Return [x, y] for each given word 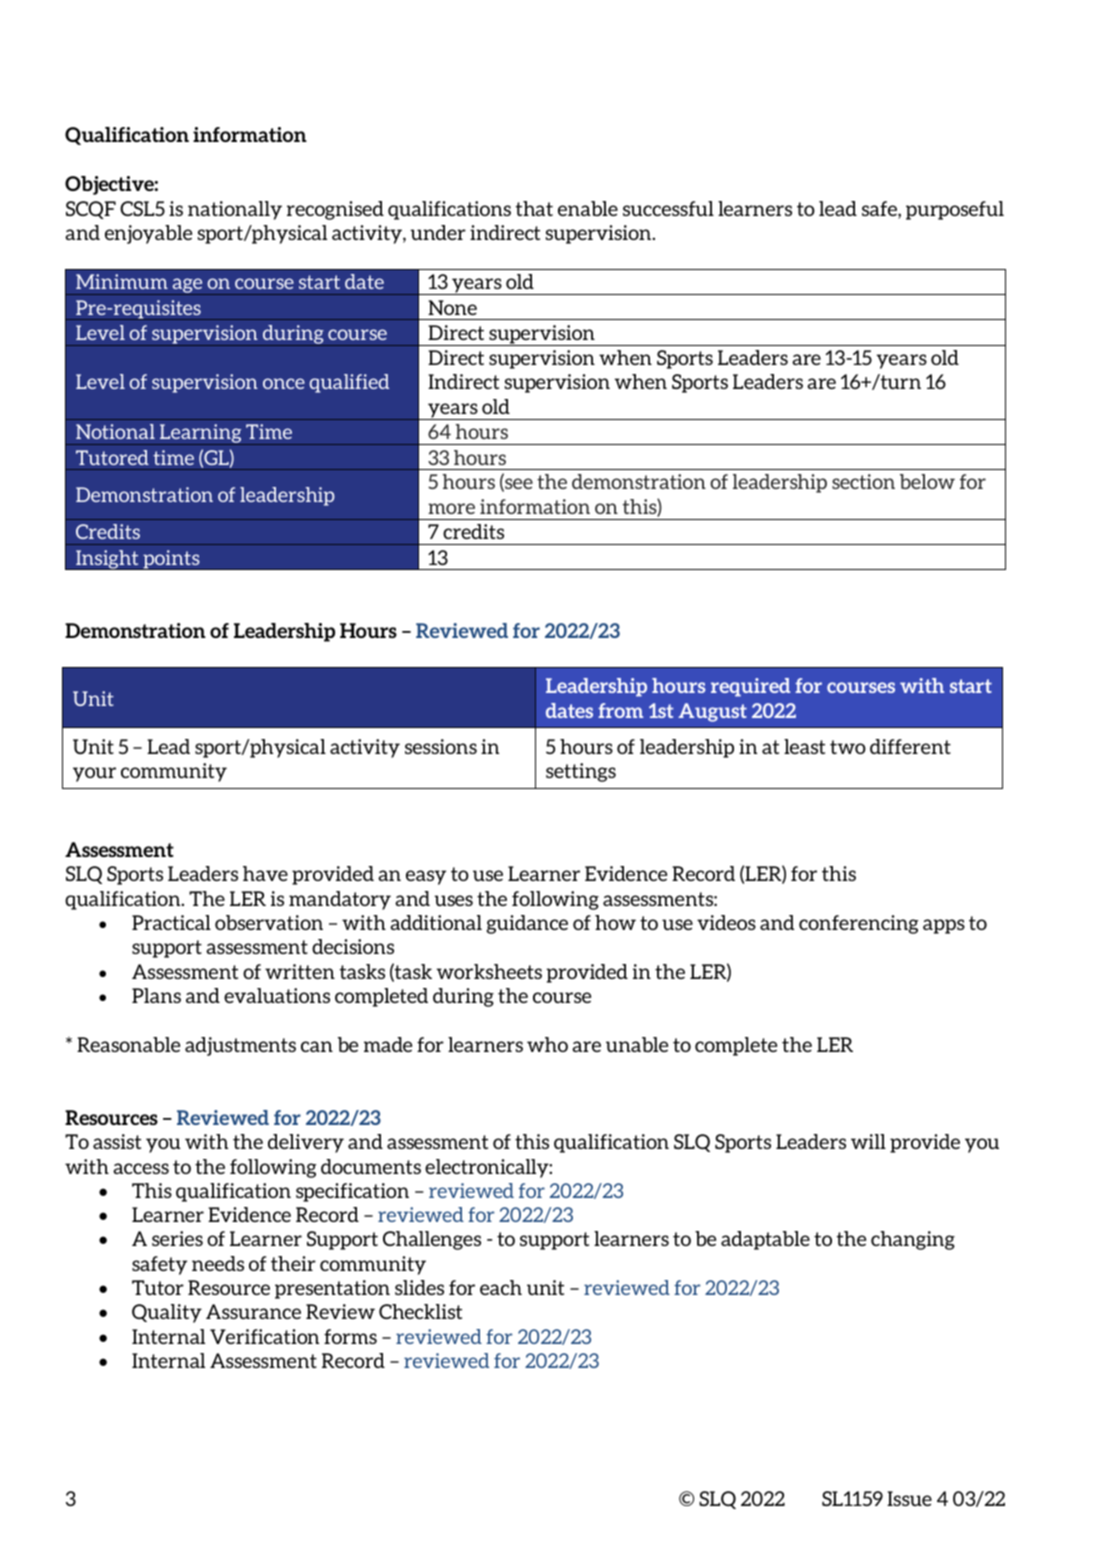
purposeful [955, 210]
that [534, 208]
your [94, 774]
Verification [264, 1336]
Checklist [420, 1311]
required [750, 687]
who [547, 1044]
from [620, 710]
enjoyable [148, 234]
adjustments [240, 1046]
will [868, 1141]
